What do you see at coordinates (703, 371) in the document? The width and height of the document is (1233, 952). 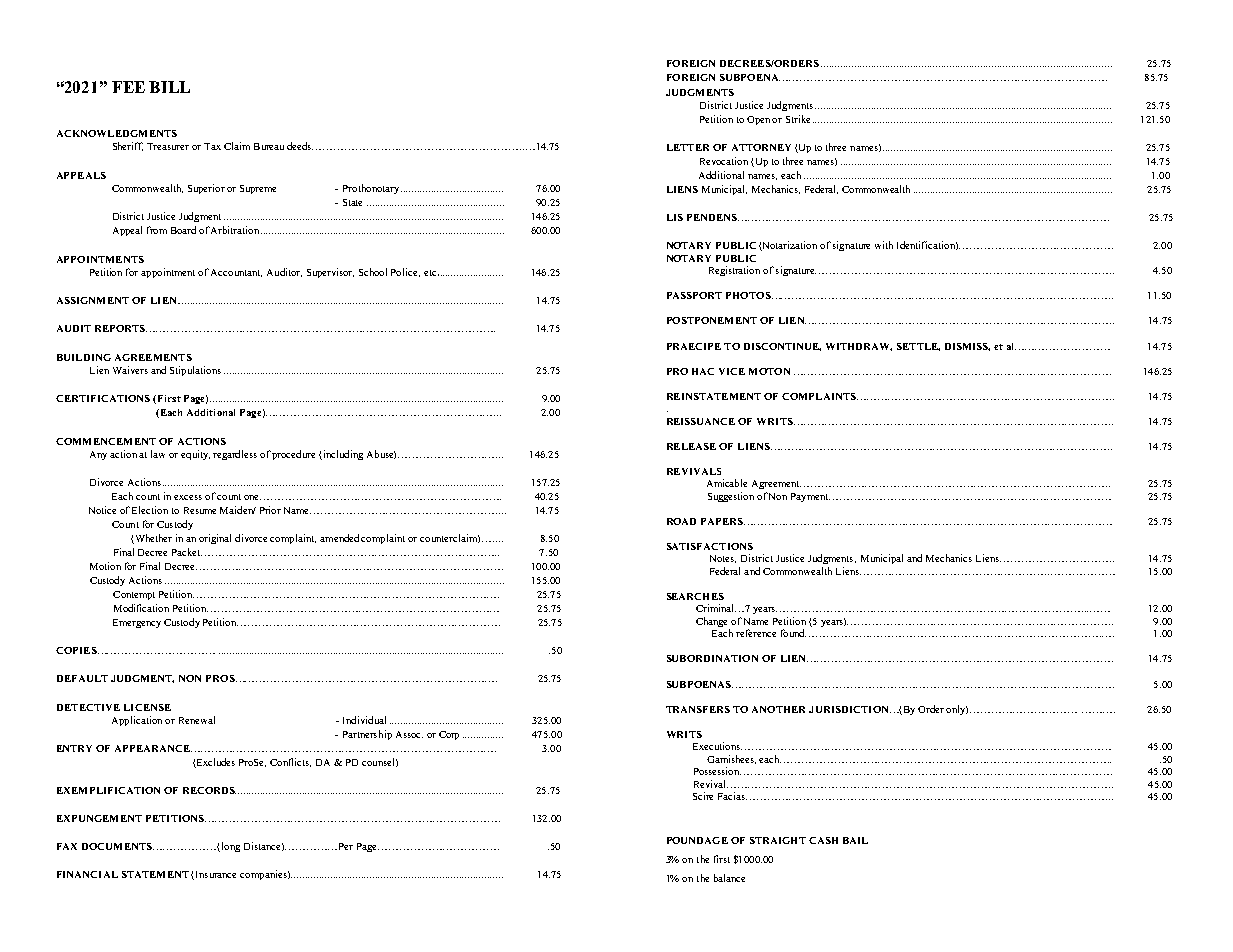 I see `HAC` at bounding box center [703, 371].
